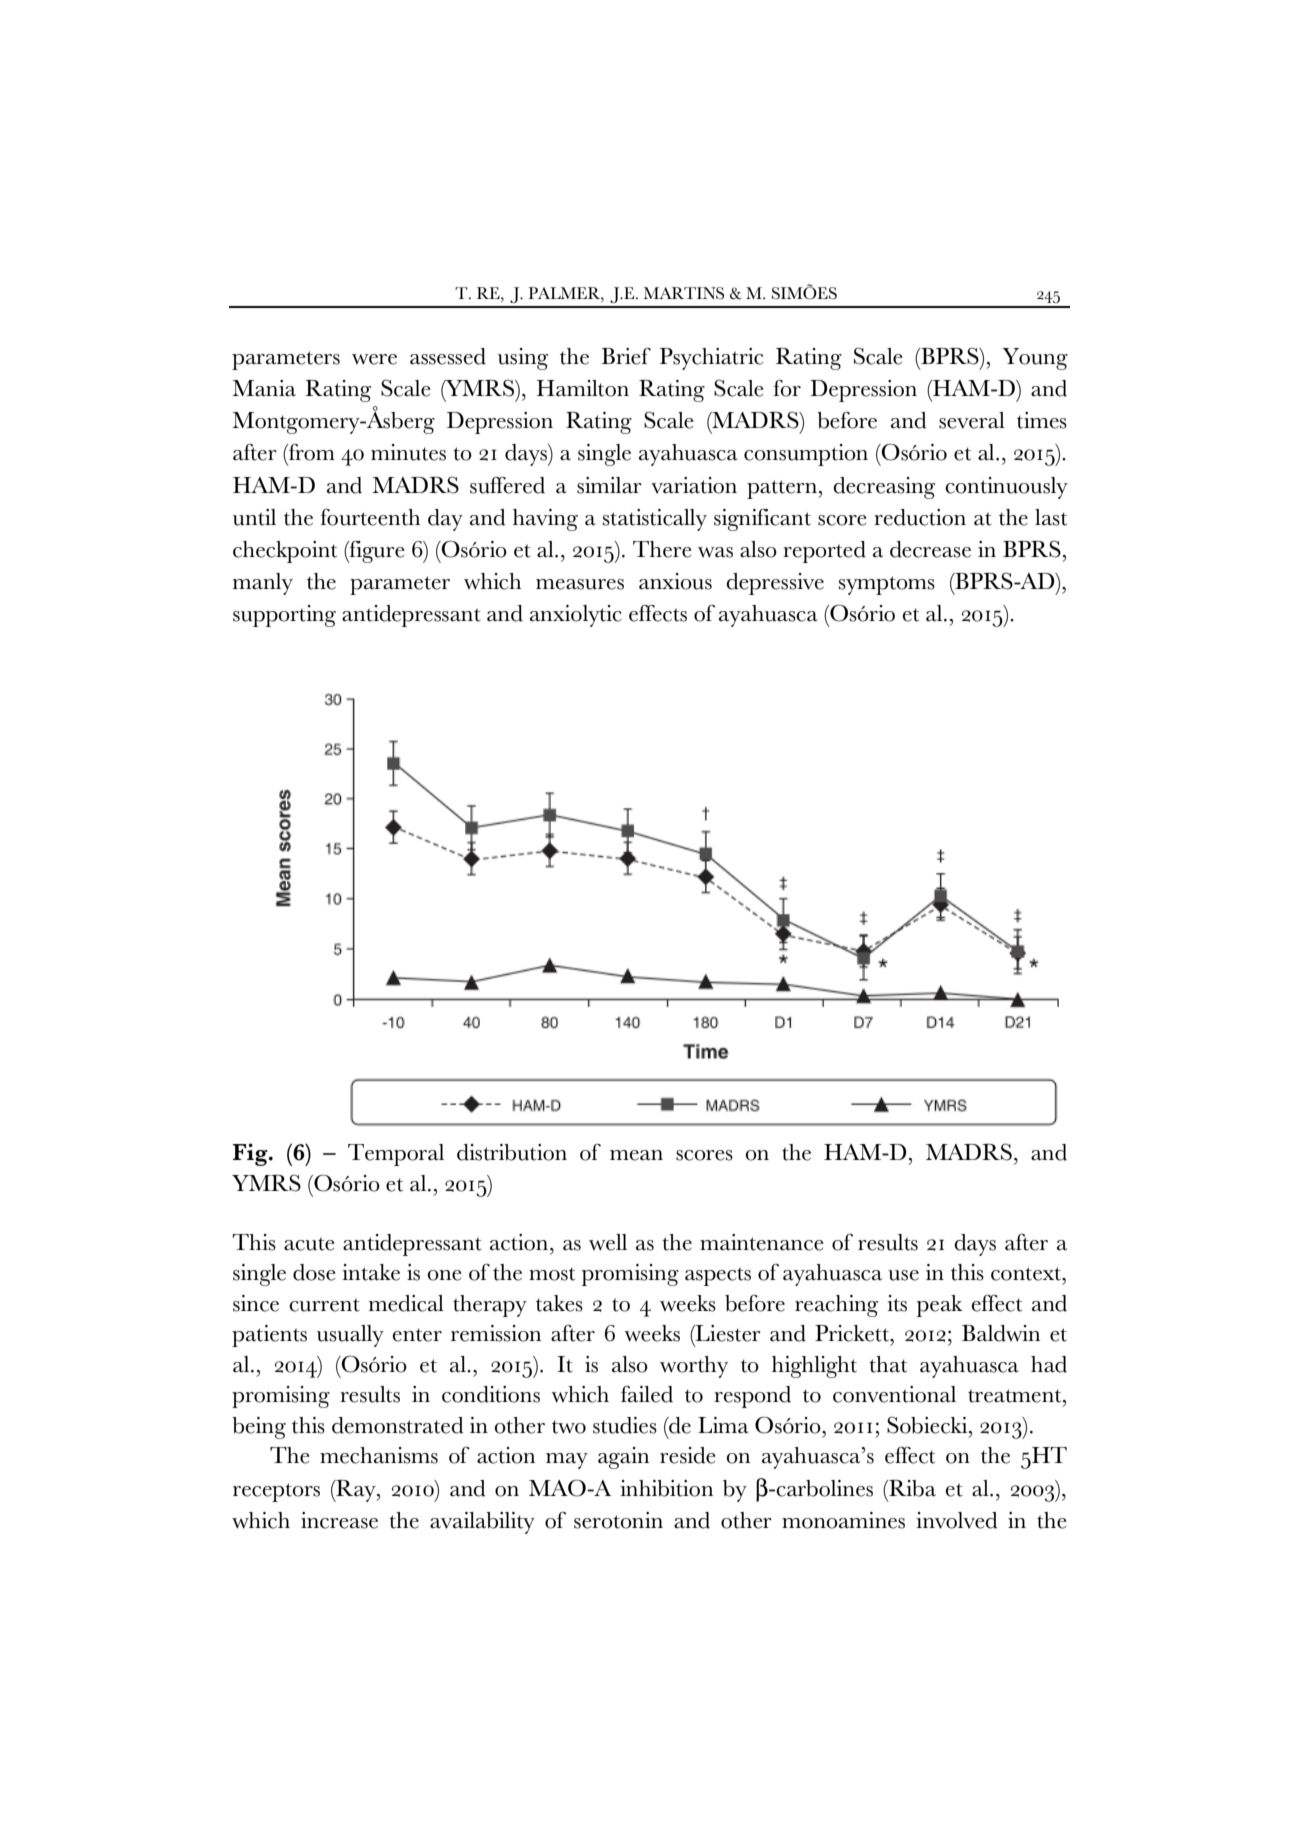 The height and width of the screenshot is (1837, 1298). Describe the element at coordinates (636, 1155) in the screenshot. I see `mean` at that location.
